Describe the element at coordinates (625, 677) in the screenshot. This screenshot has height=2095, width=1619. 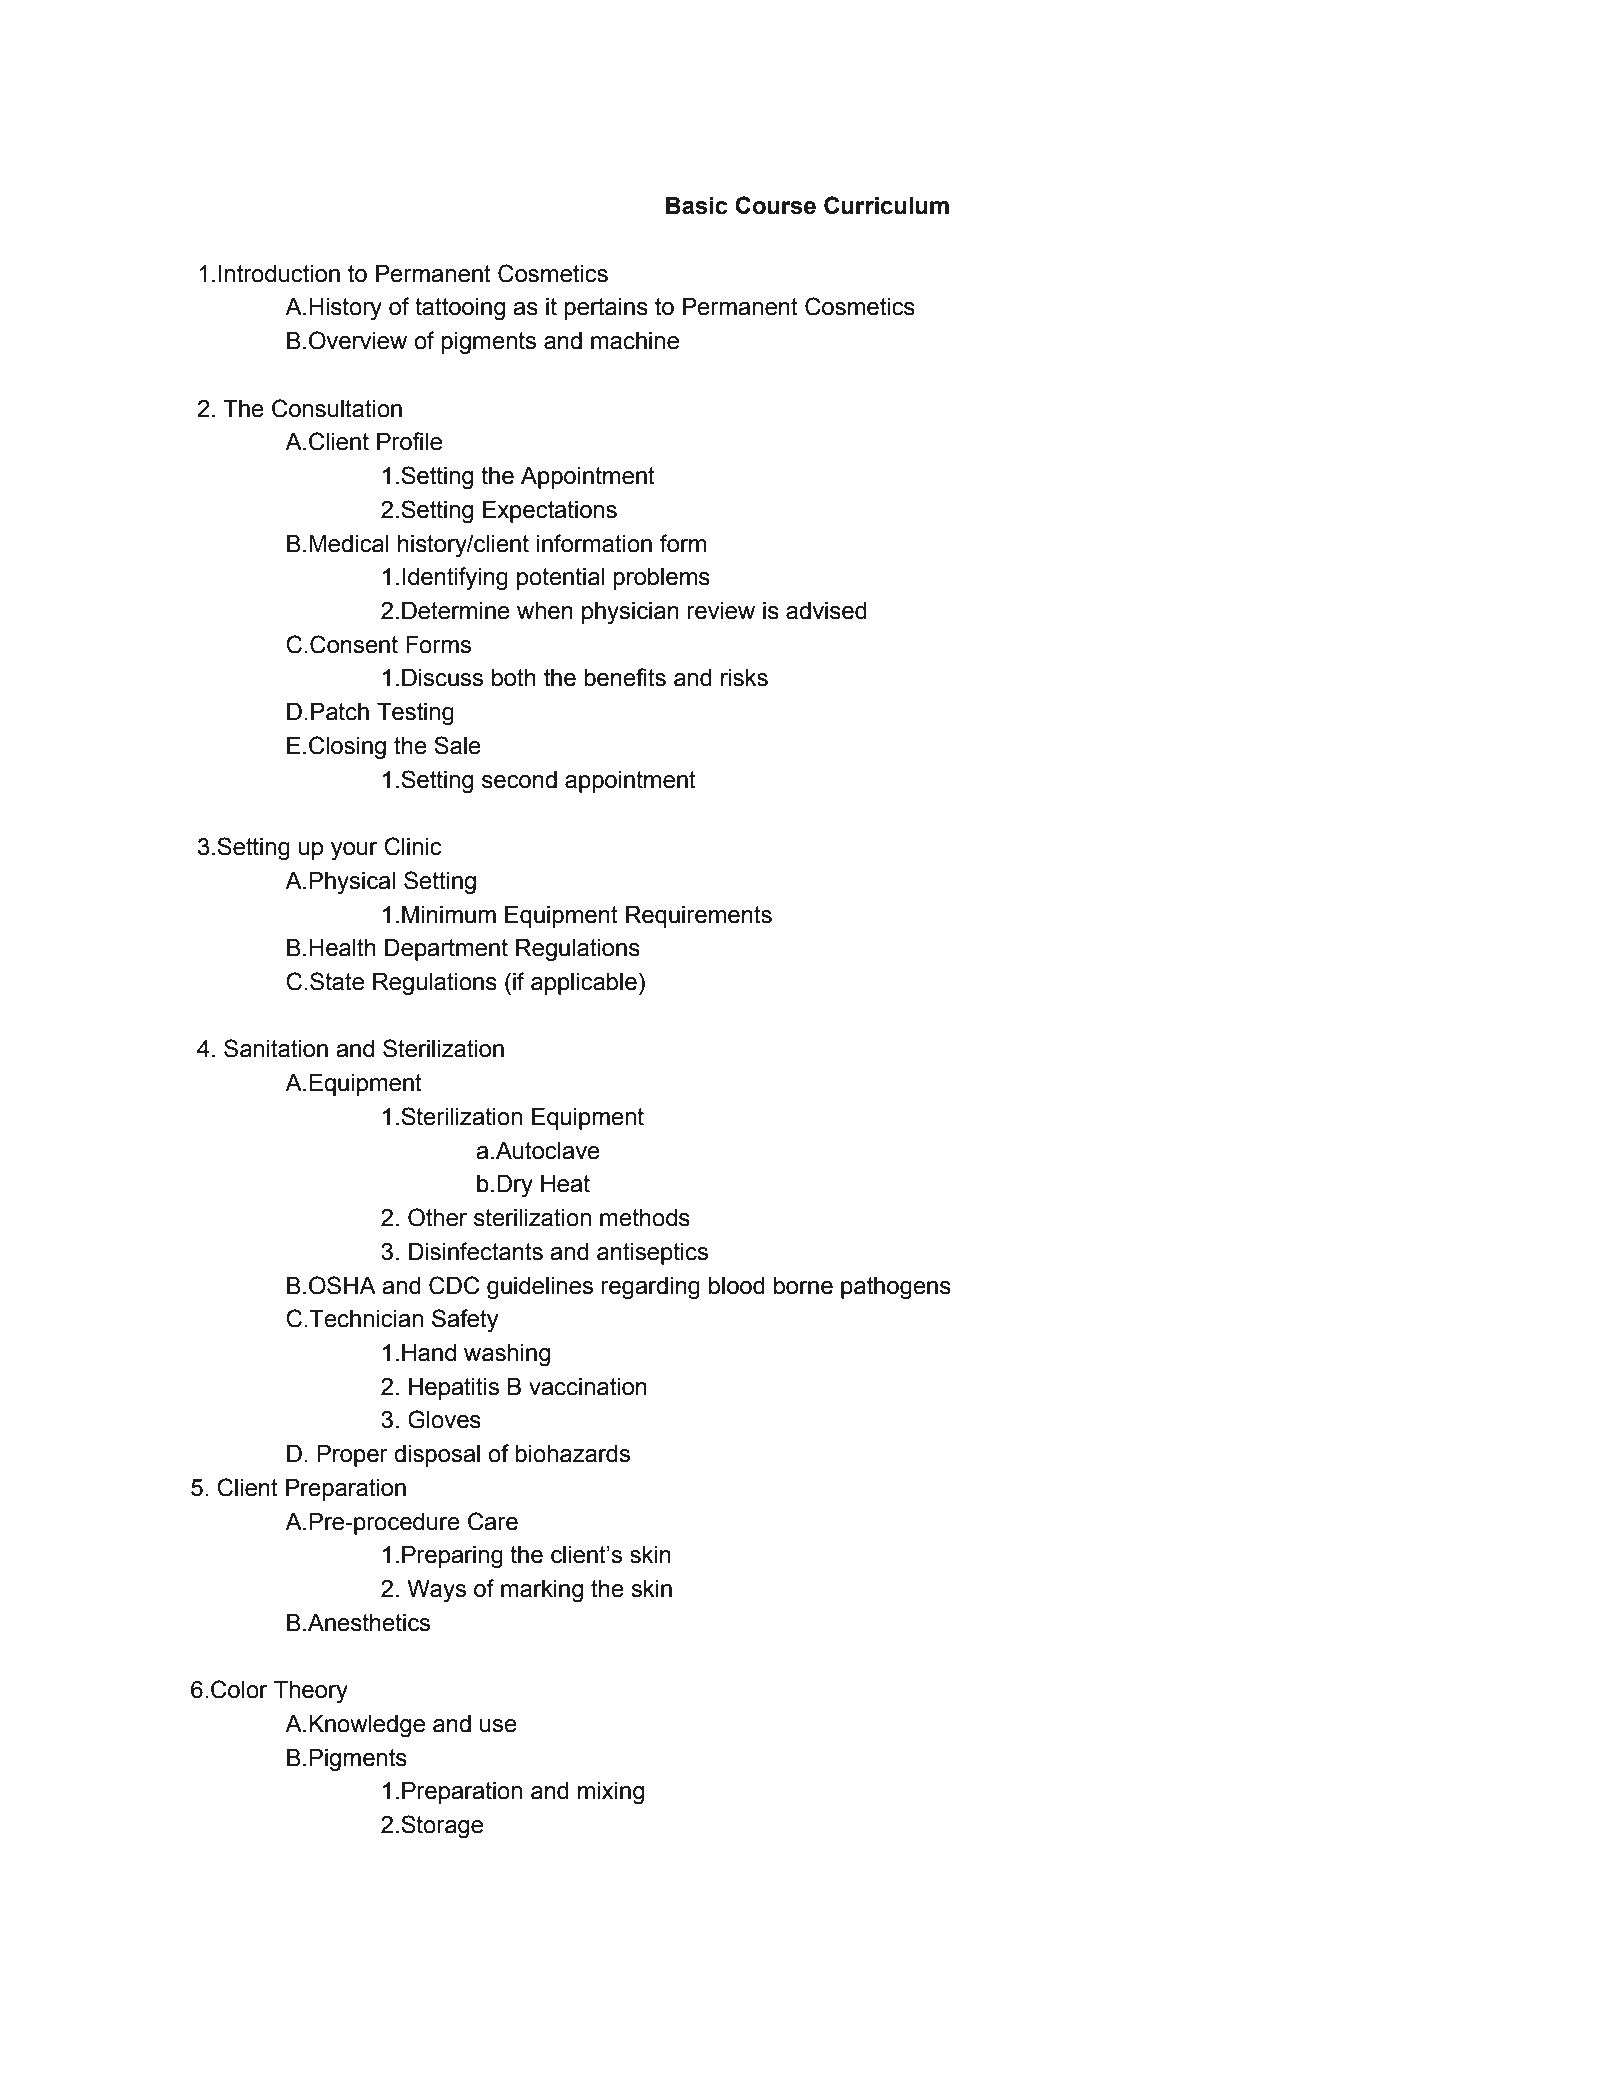
I see `benefits` at that location.
